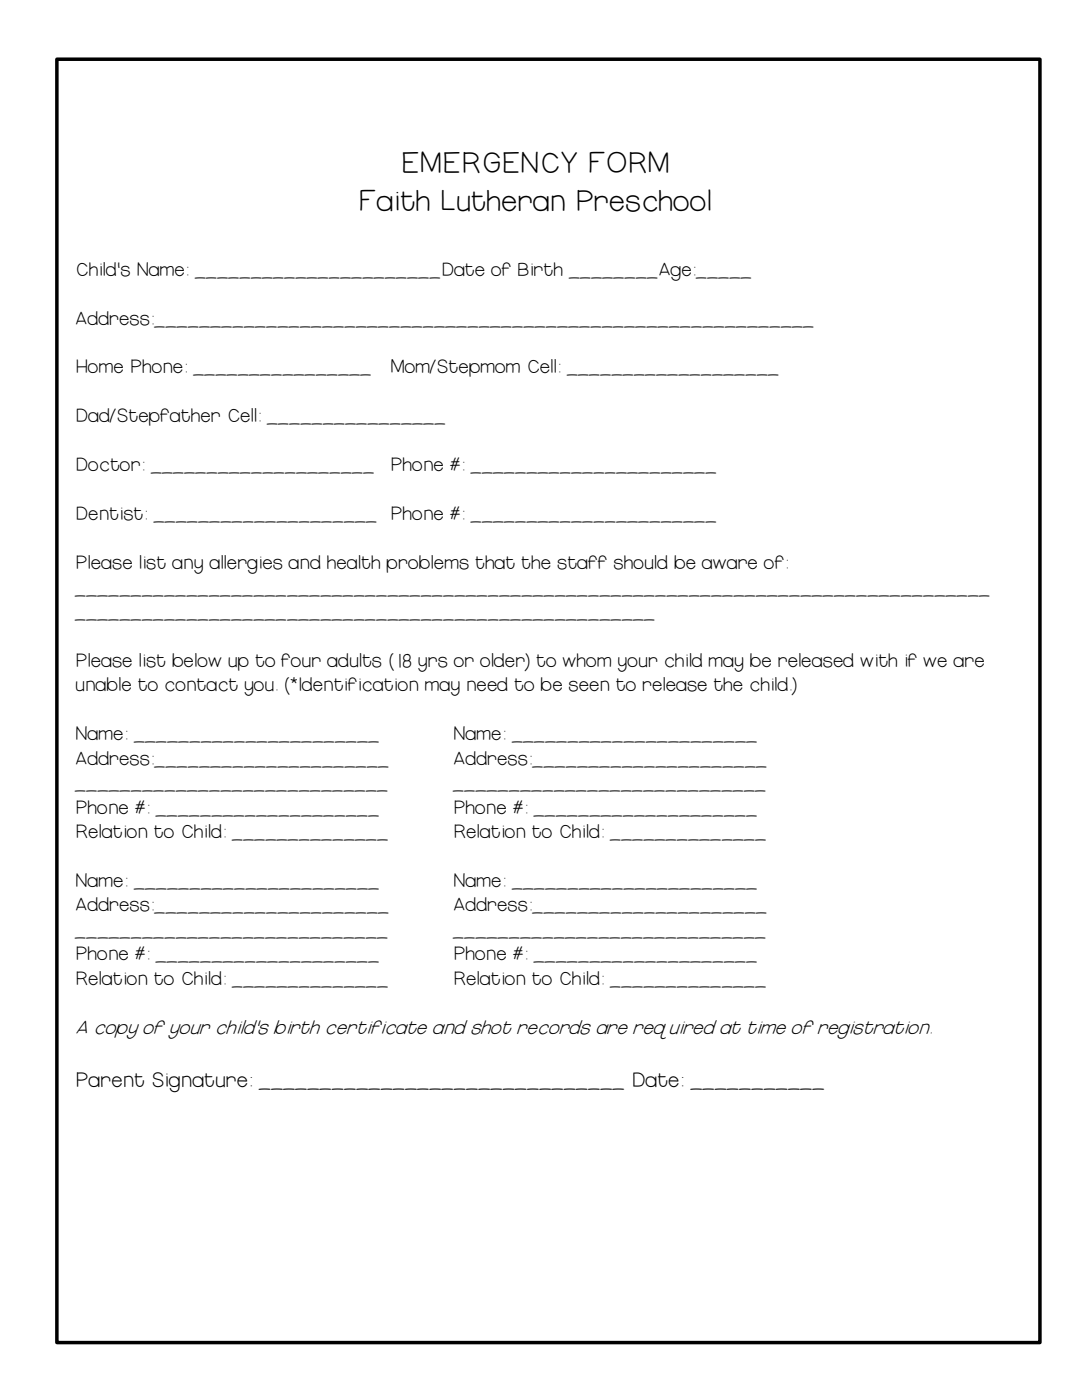  Describe the element at coordinates (495, 562) in the document. I see `that` at that location.
